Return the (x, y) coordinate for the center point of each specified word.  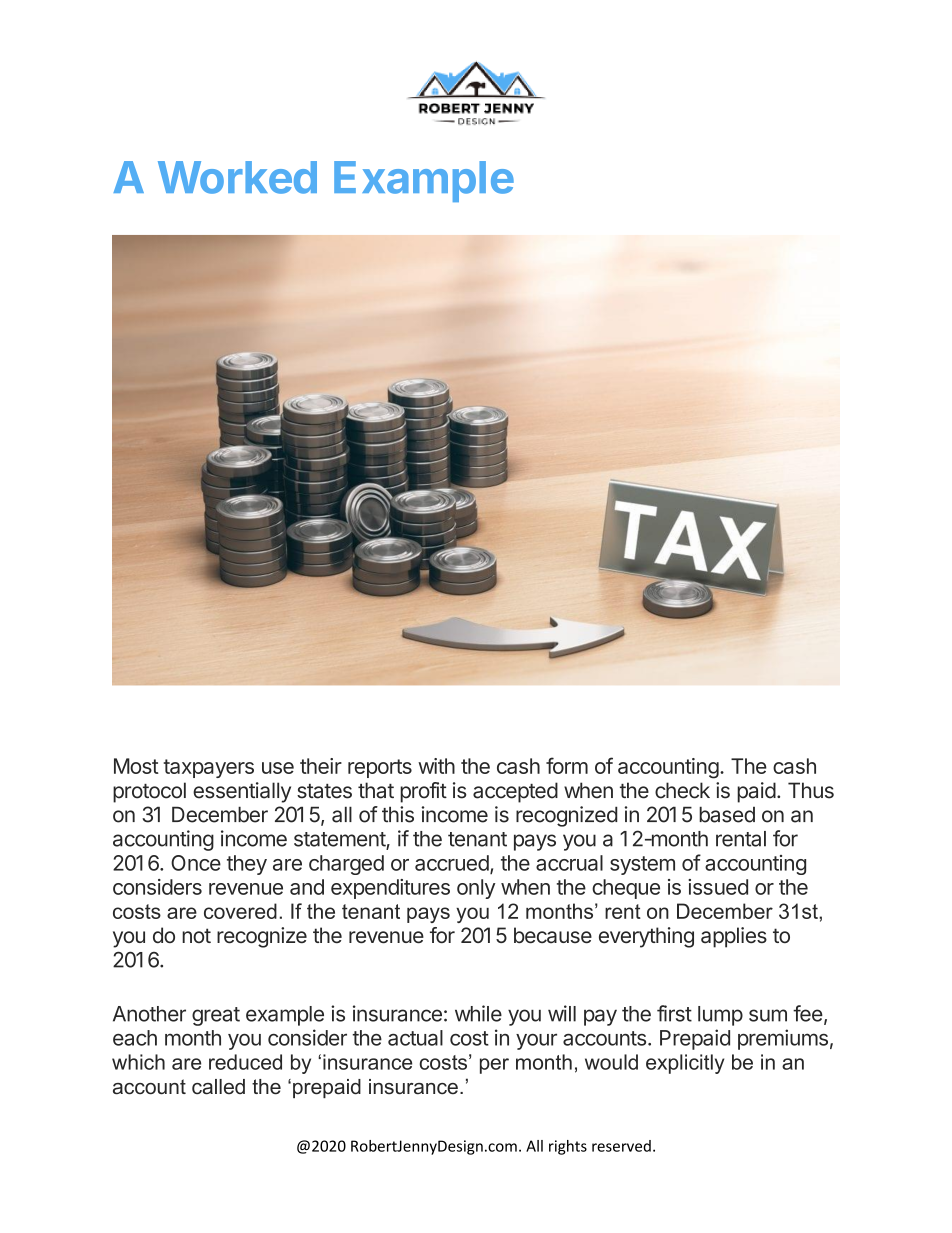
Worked (237, 177)
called (218, 1087)
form (567, 765)
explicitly (685, 1064)
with (436, 766)
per (494, 1066)
